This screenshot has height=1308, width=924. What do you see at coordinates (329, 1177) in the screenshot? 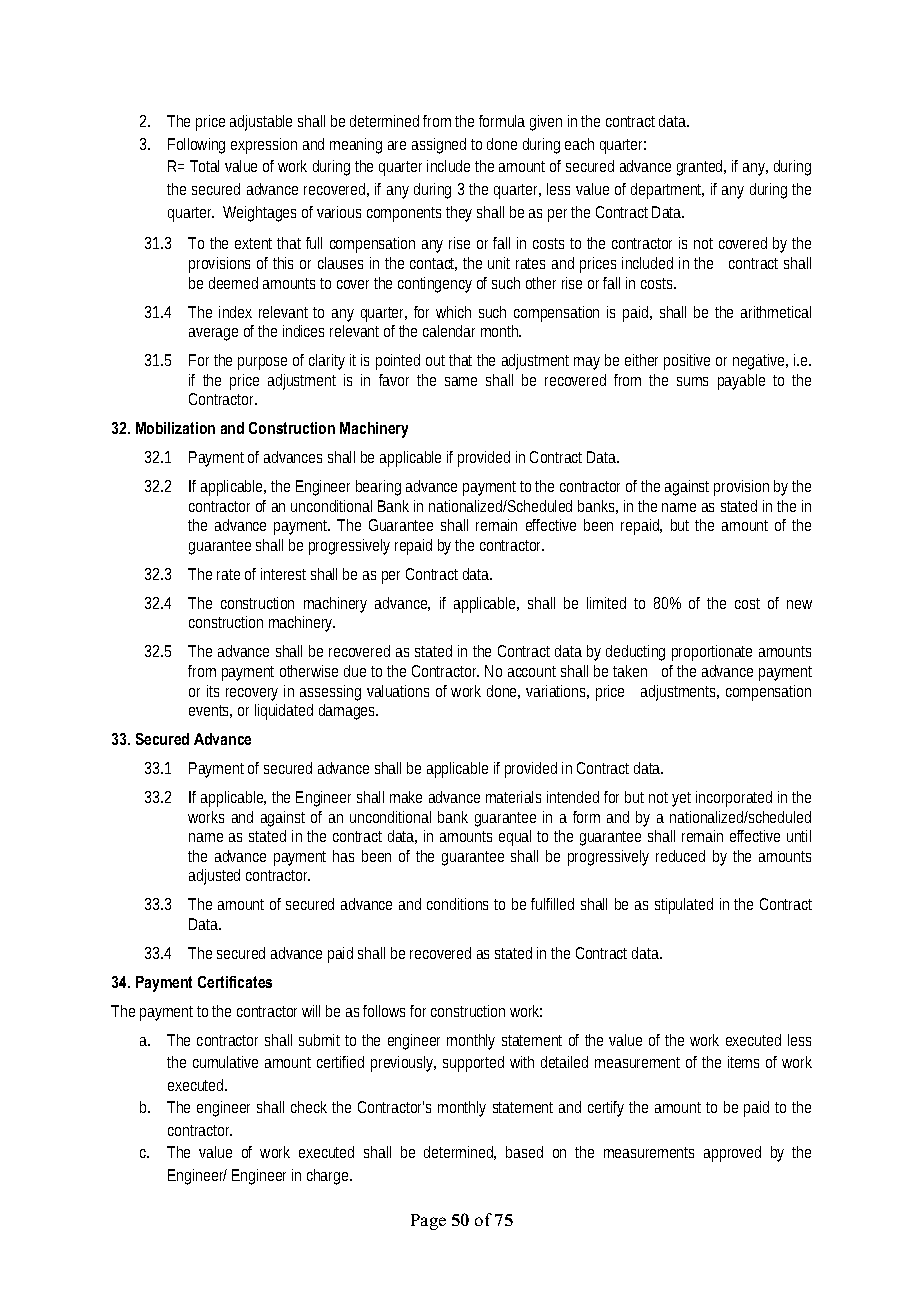
I see `charge` at bounding box center [329, 1177].
